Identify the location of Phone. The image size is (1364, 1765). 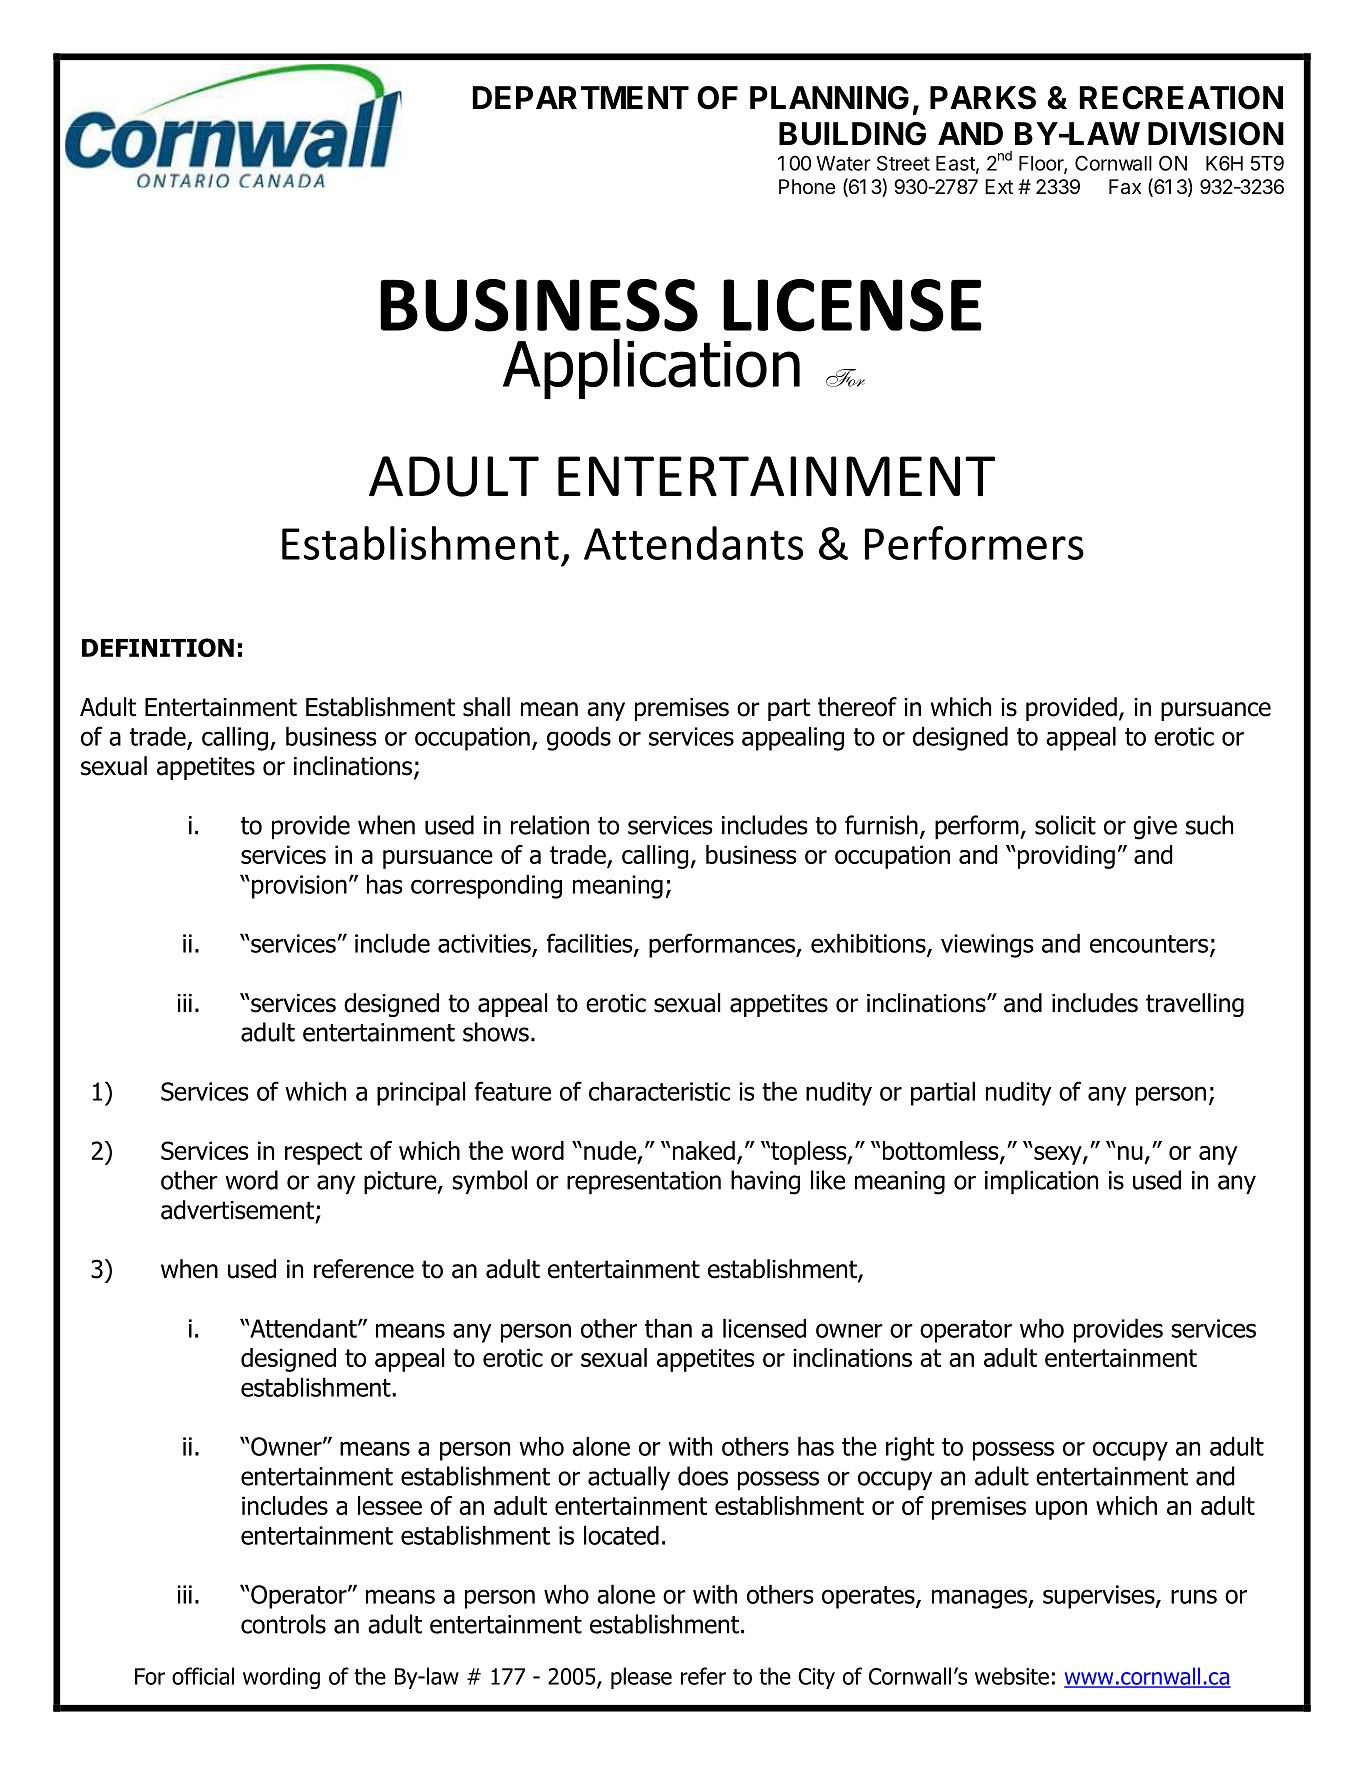
(807, 186).
